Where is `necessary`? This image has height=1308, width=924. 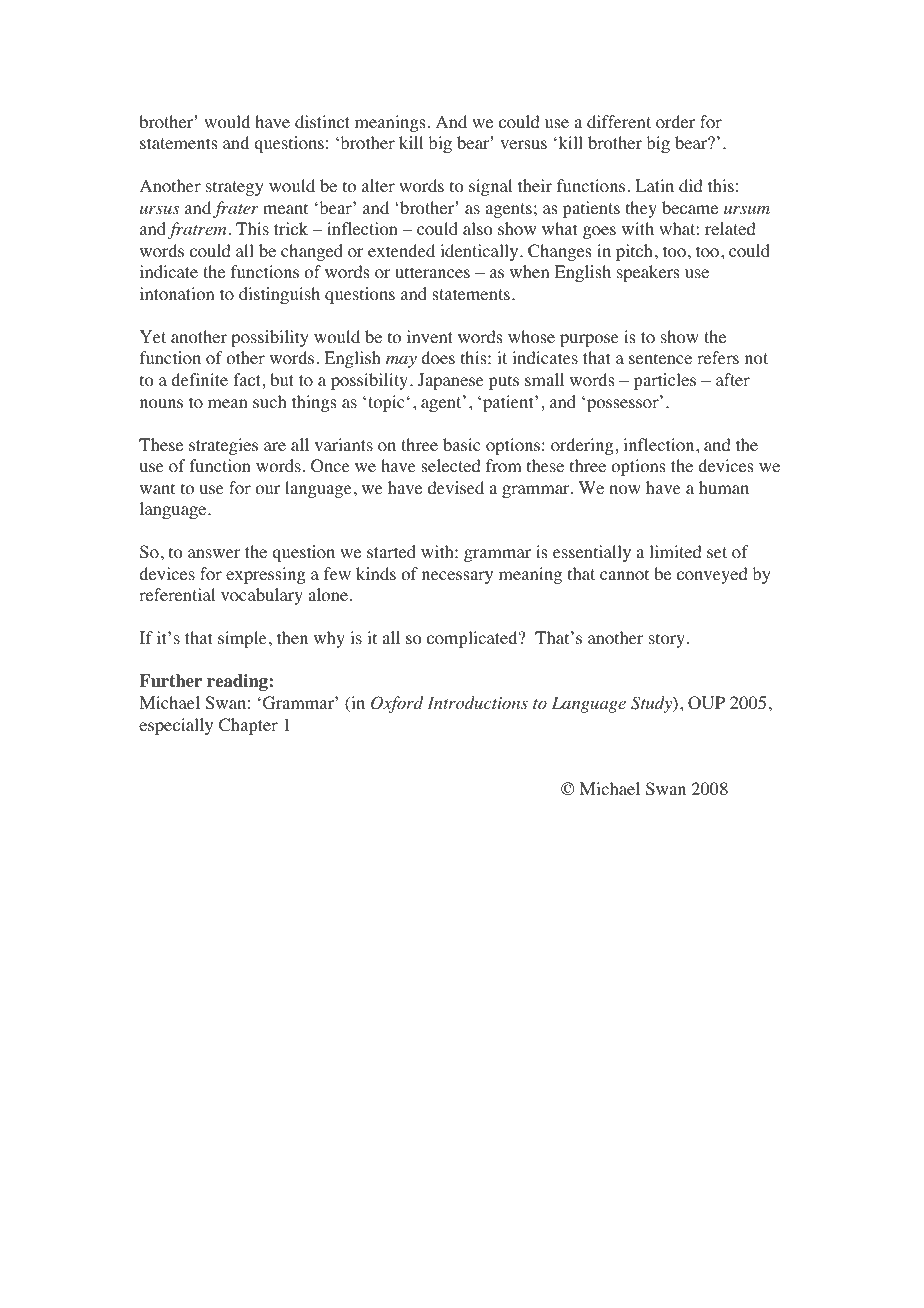
necessary is located at coordinates (457, 577).
